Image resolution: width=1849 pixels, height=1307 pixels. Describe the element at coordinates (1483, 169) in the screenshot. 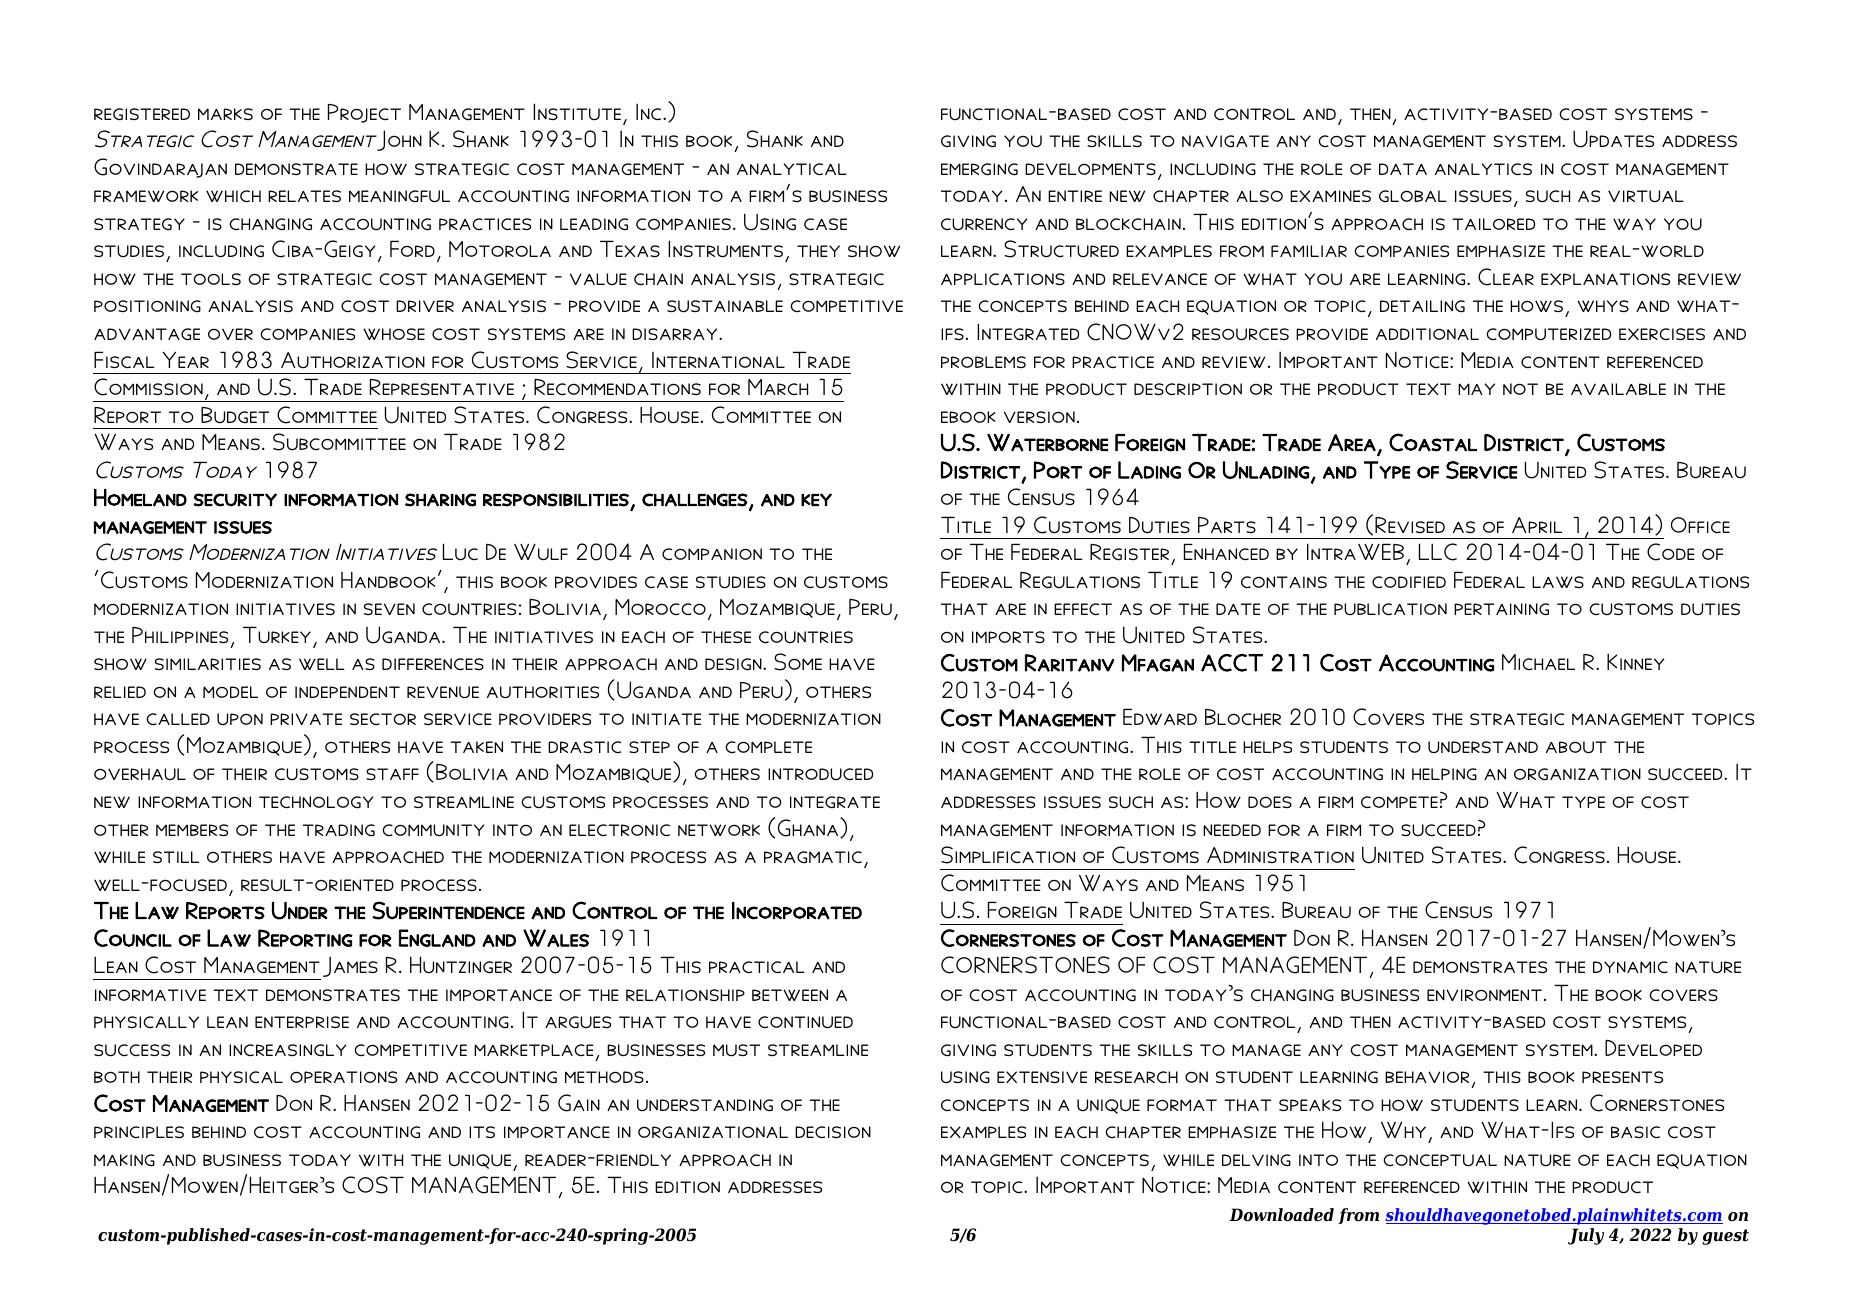

I see `analytics` at that location.
